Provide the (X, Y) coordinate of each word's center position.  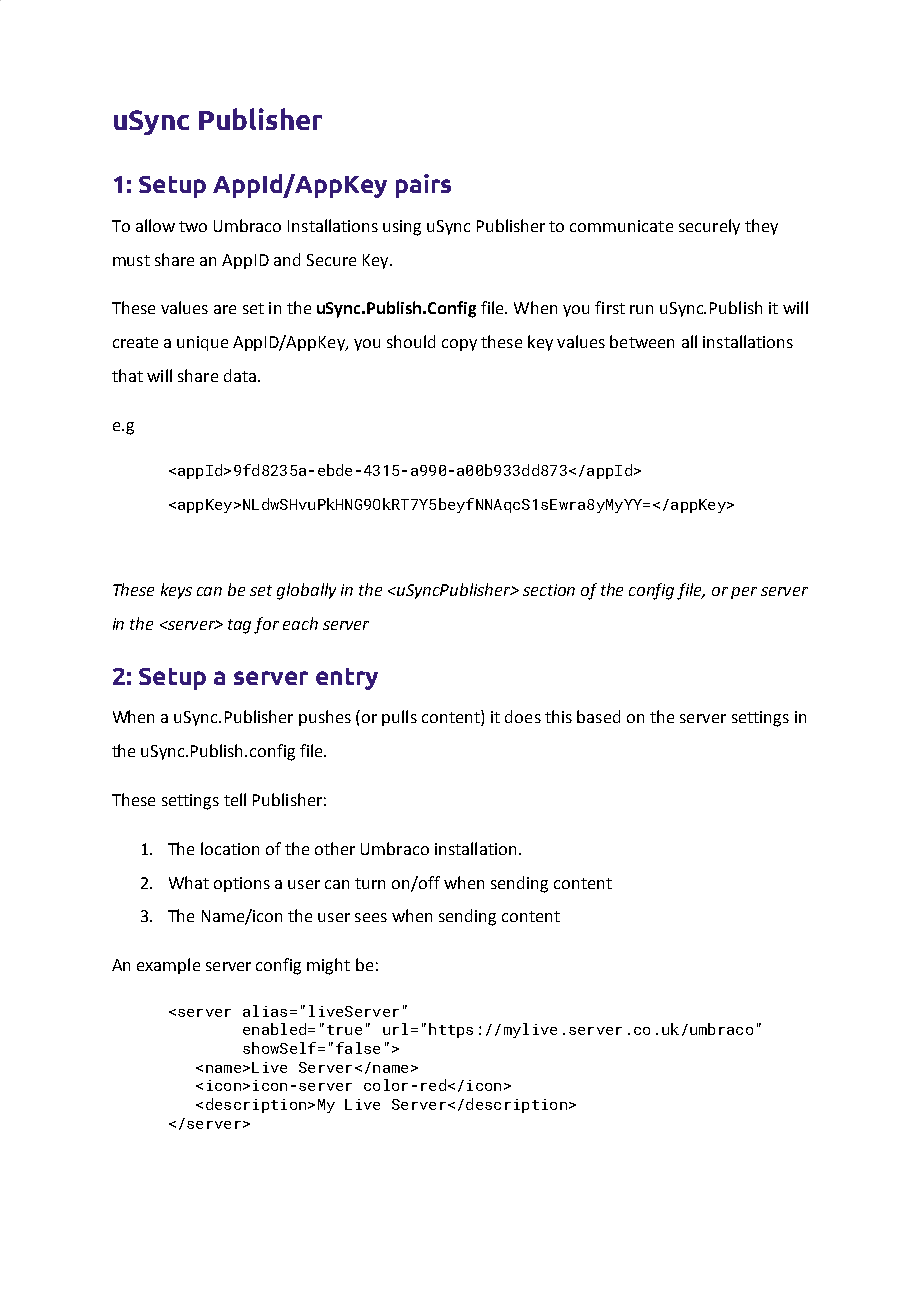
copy (459, 345)
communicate (621, 226)
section (549, 590)
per (744, 593)
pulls (399, 718)
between (642, 341)
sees (371, 917)
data (240, 375)
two (193, 226)
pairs (423, 186)
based (598, 716)
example (168, 966)
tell (235, 799)
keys (176, 591)
